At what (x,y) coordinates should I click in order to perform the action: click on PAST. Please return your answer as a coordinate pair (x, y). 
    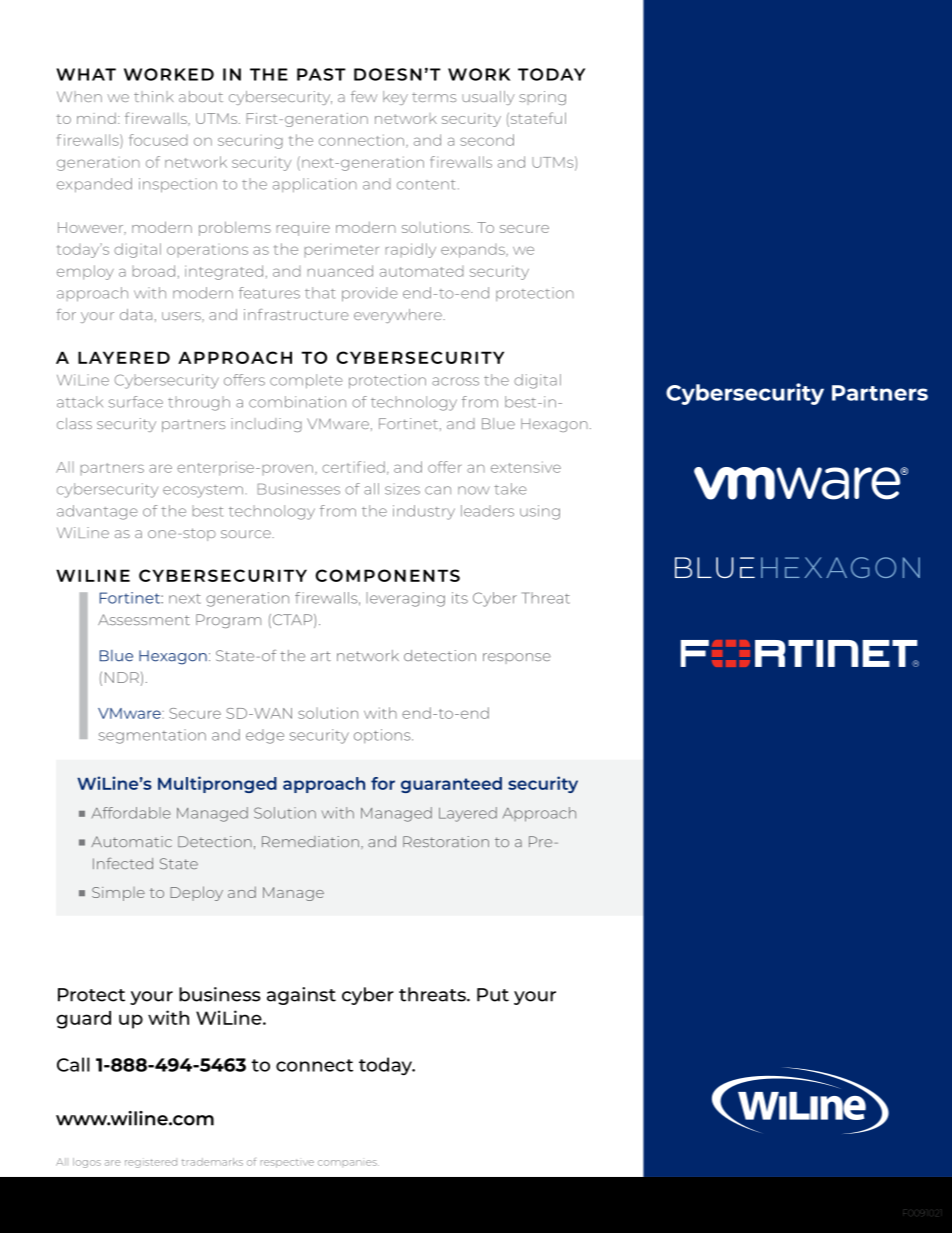
    Looking at the image, I should click on (321, 74).
